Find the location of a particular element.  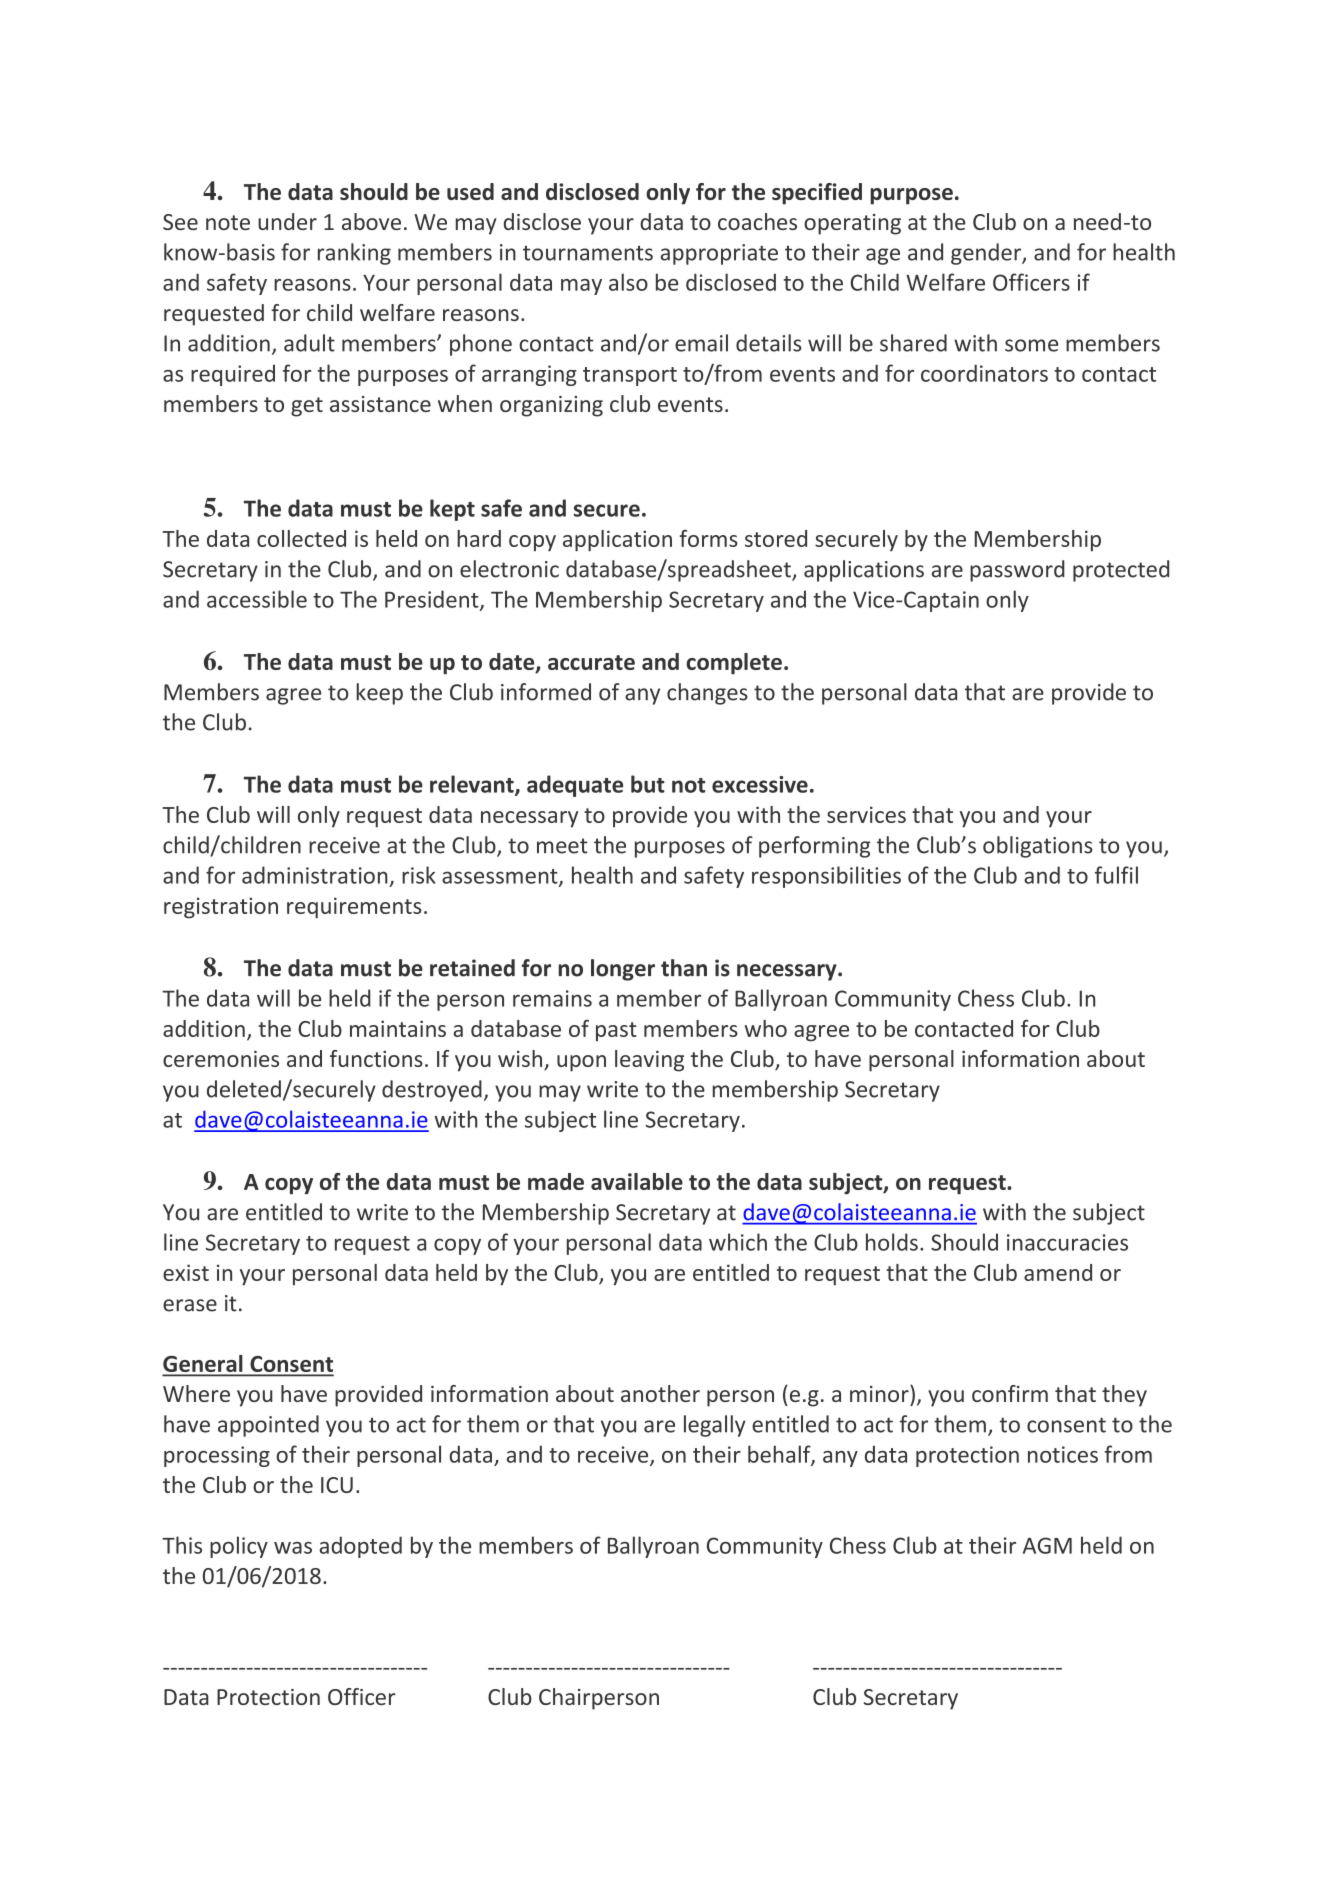

under is located at coordinates (287, 221).
